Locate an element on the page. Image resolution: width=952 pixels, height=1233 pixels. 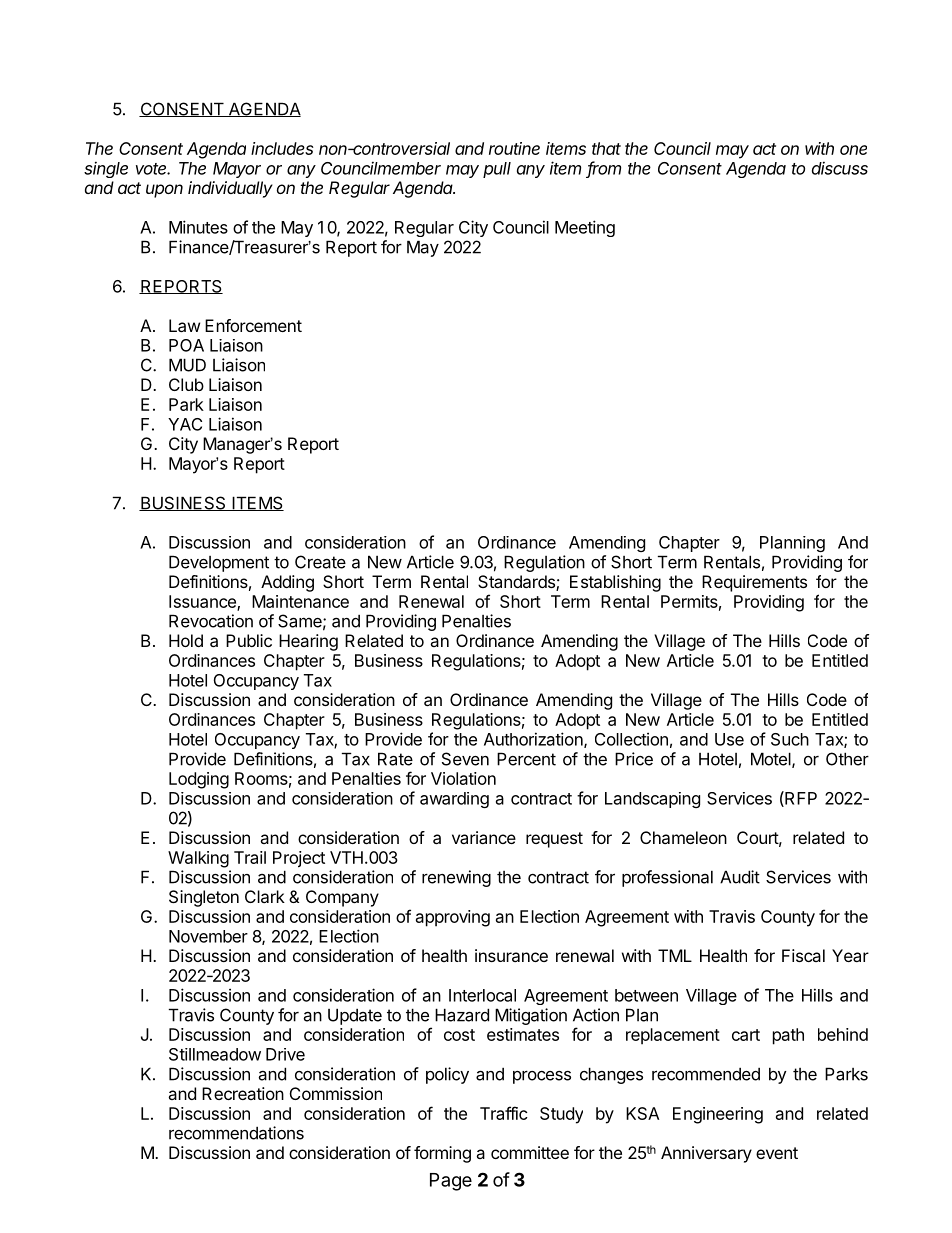
recommendations is located at coordinates (236, 1133).
